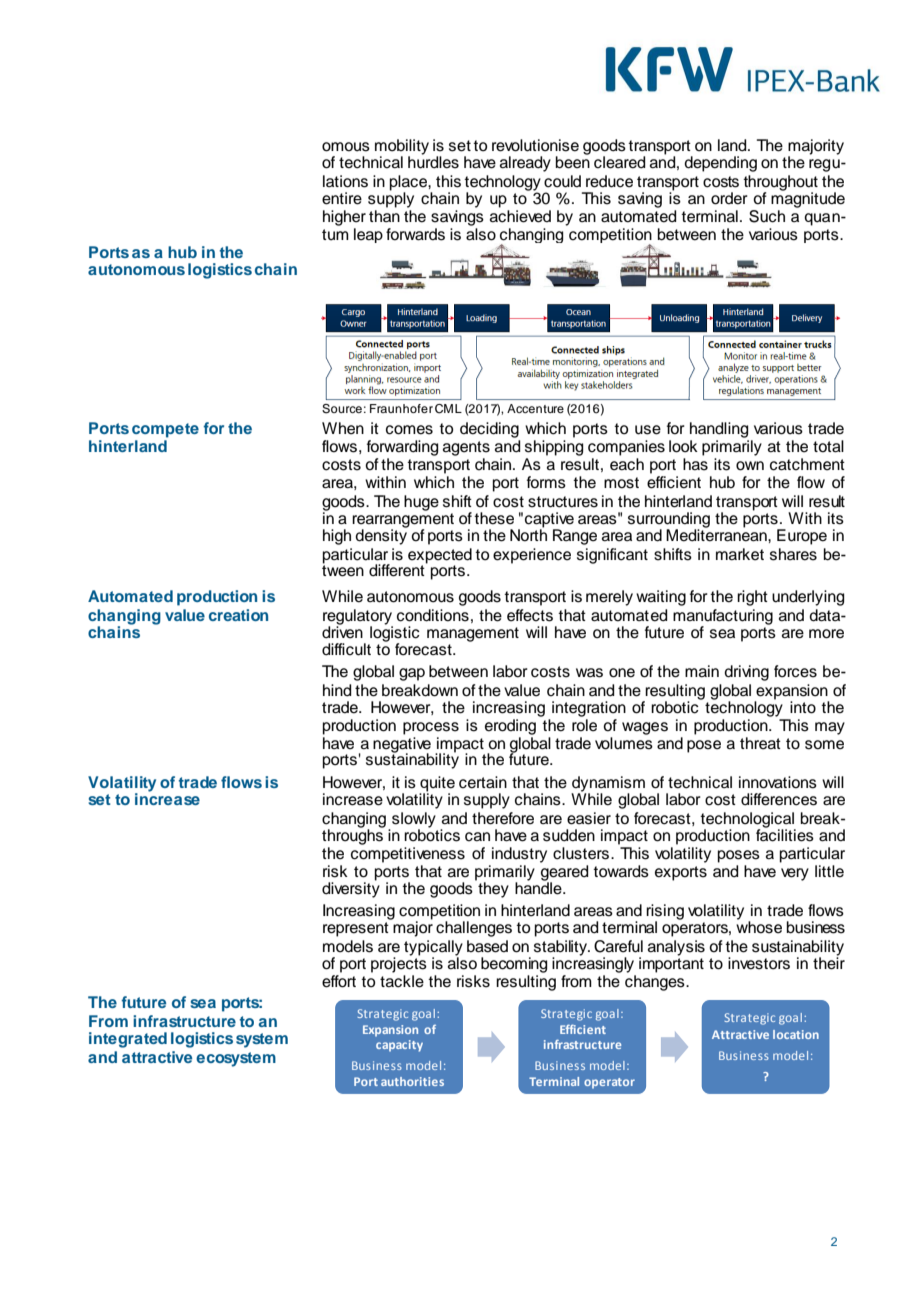  I want to click on creation, so click(238, 615).
